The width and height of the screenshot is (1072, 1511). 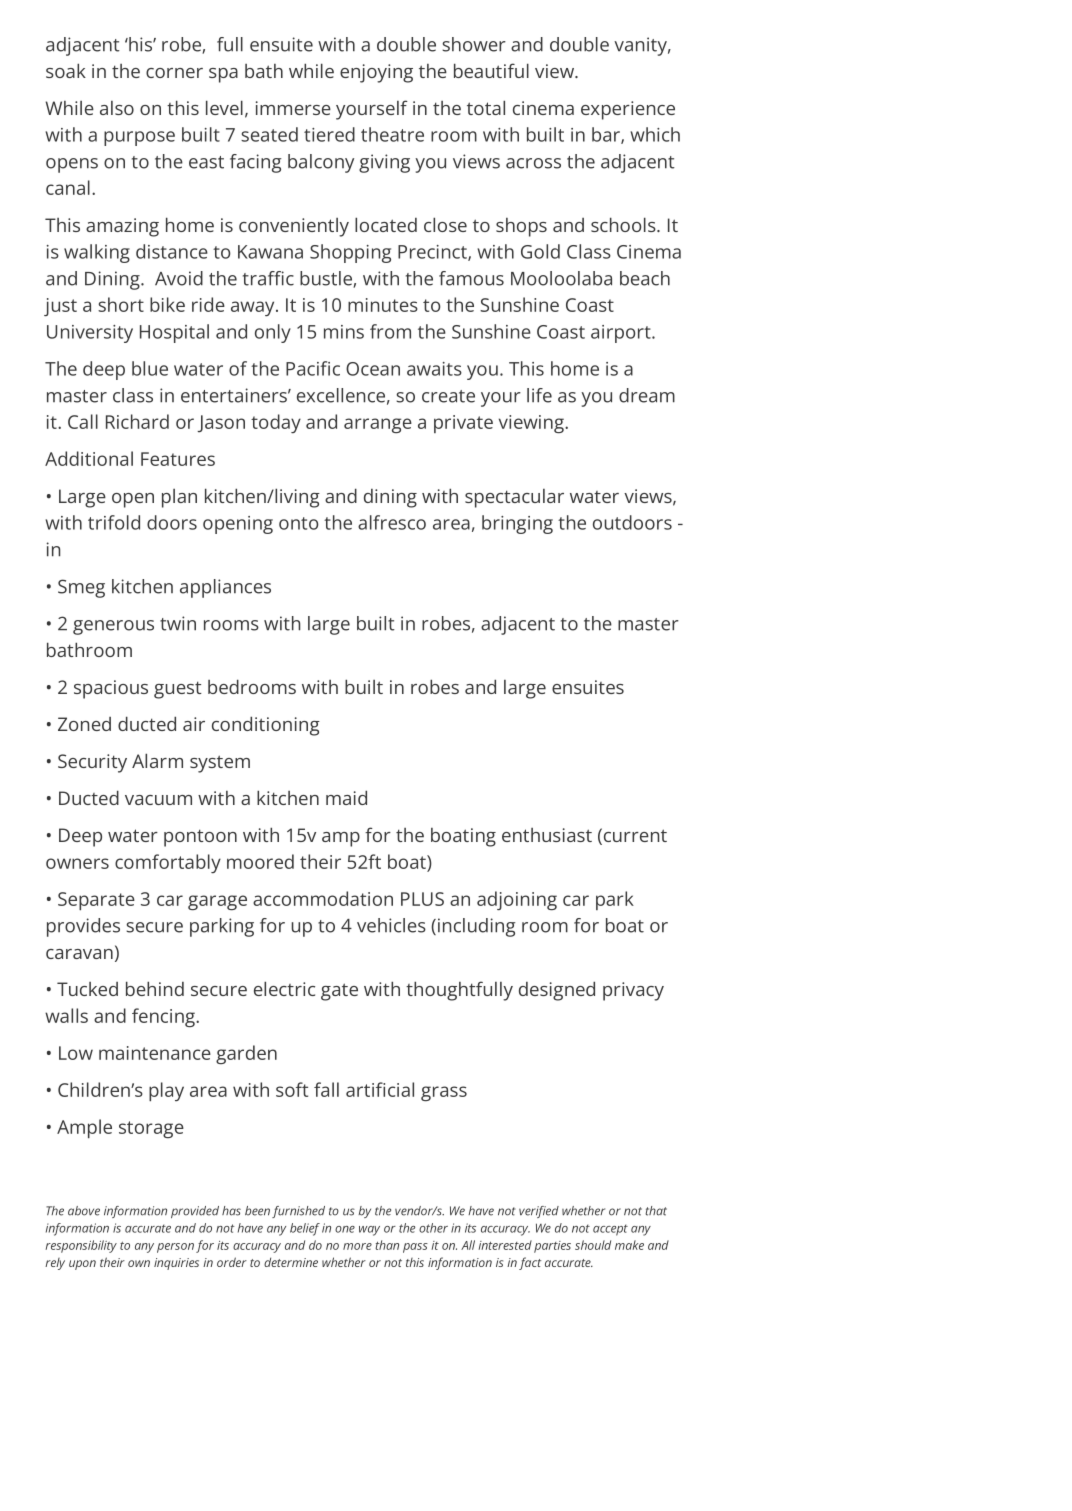 What do you see at coordinates (376, 73) in the screenshot?
I see `enjoying` at bounding box center [376, 73].
